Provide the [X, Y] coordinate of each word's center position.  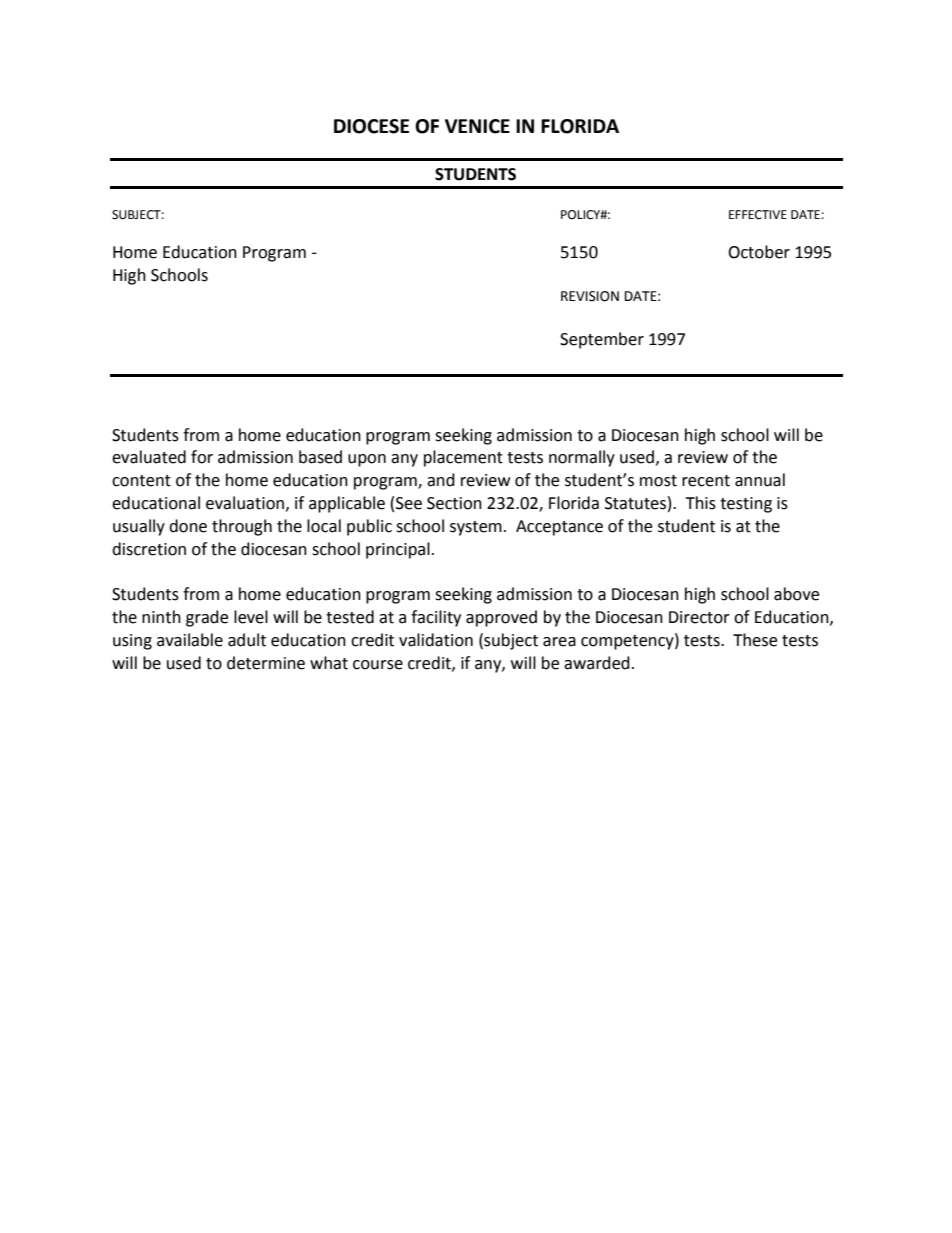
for [202, 457]
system [476, 528]
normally [582, 458]
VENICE [477, 126]
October [759, 252]
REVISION [590, 296]
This [700, 503]
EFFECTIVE [758, 215]
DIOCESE [371, 126]
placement [463, 458]
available [190, 640]
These [755, 640]
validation [436, 640]
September [602, 340]
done [188, 526]
